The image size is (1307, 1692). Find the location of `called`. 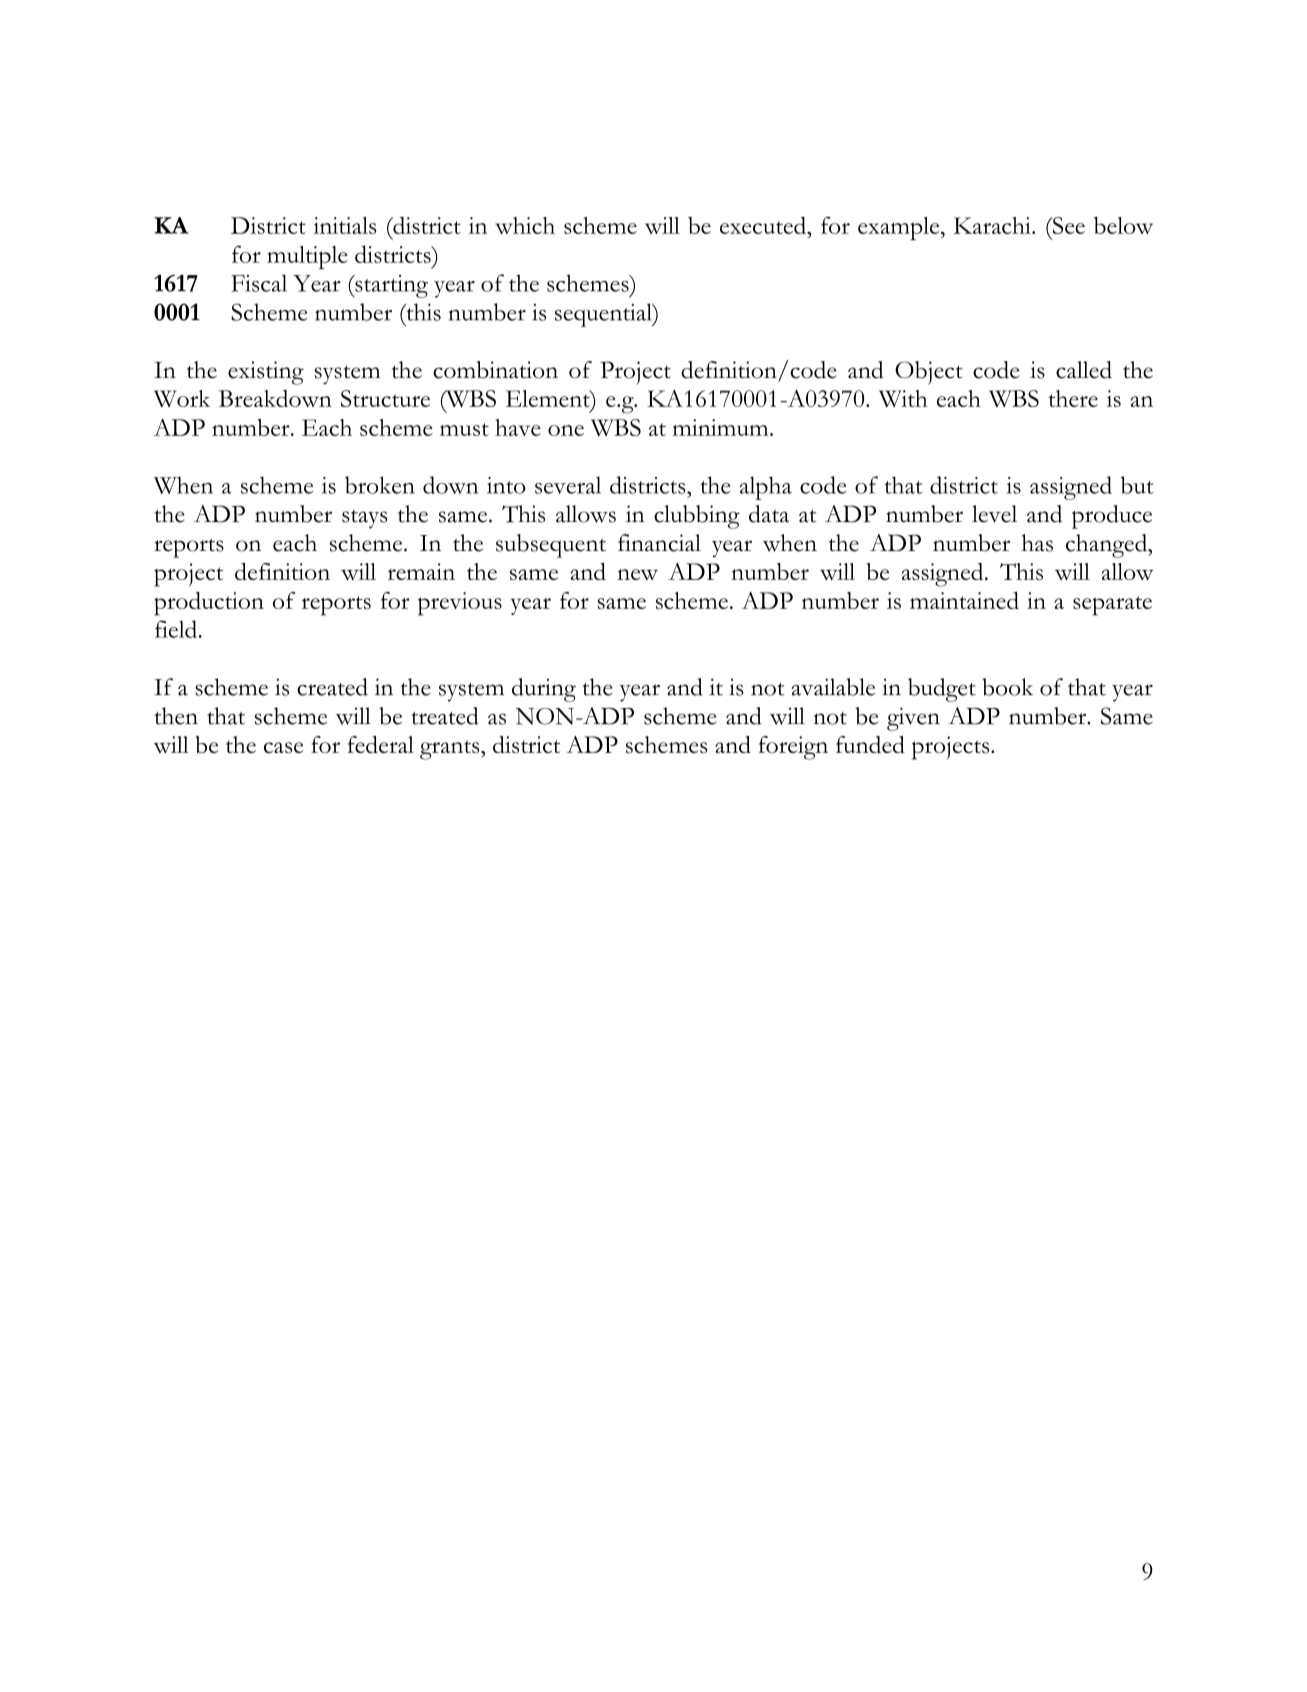

called is located at coordinates (1084, 370).
